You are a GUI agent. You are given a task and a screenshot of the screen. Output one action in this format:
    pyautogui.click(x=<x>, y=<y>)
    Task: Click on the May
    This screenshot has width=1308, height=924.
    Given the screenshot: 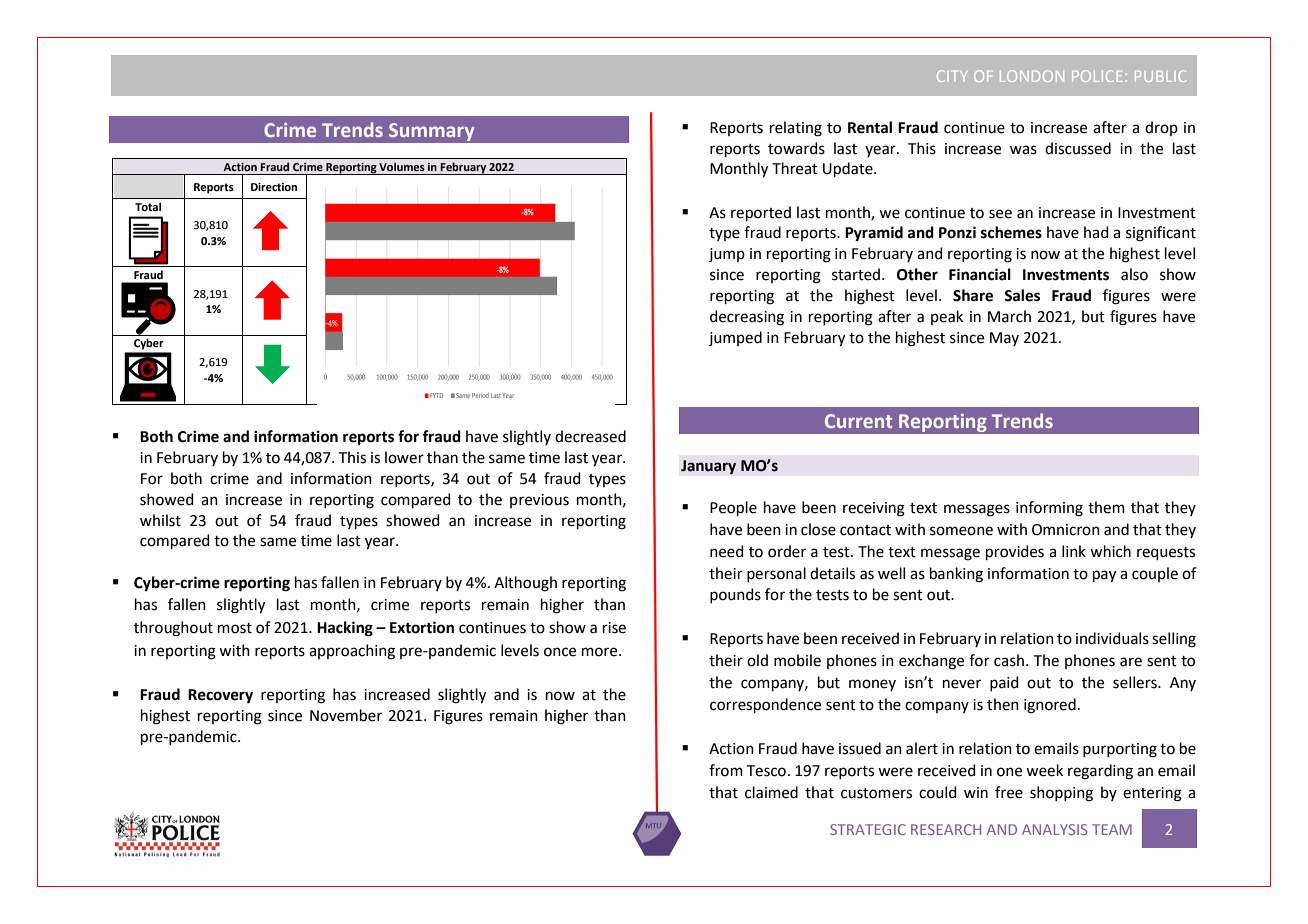 What is the action you would take?
    pyautogui.click(x=1004, y=339)
